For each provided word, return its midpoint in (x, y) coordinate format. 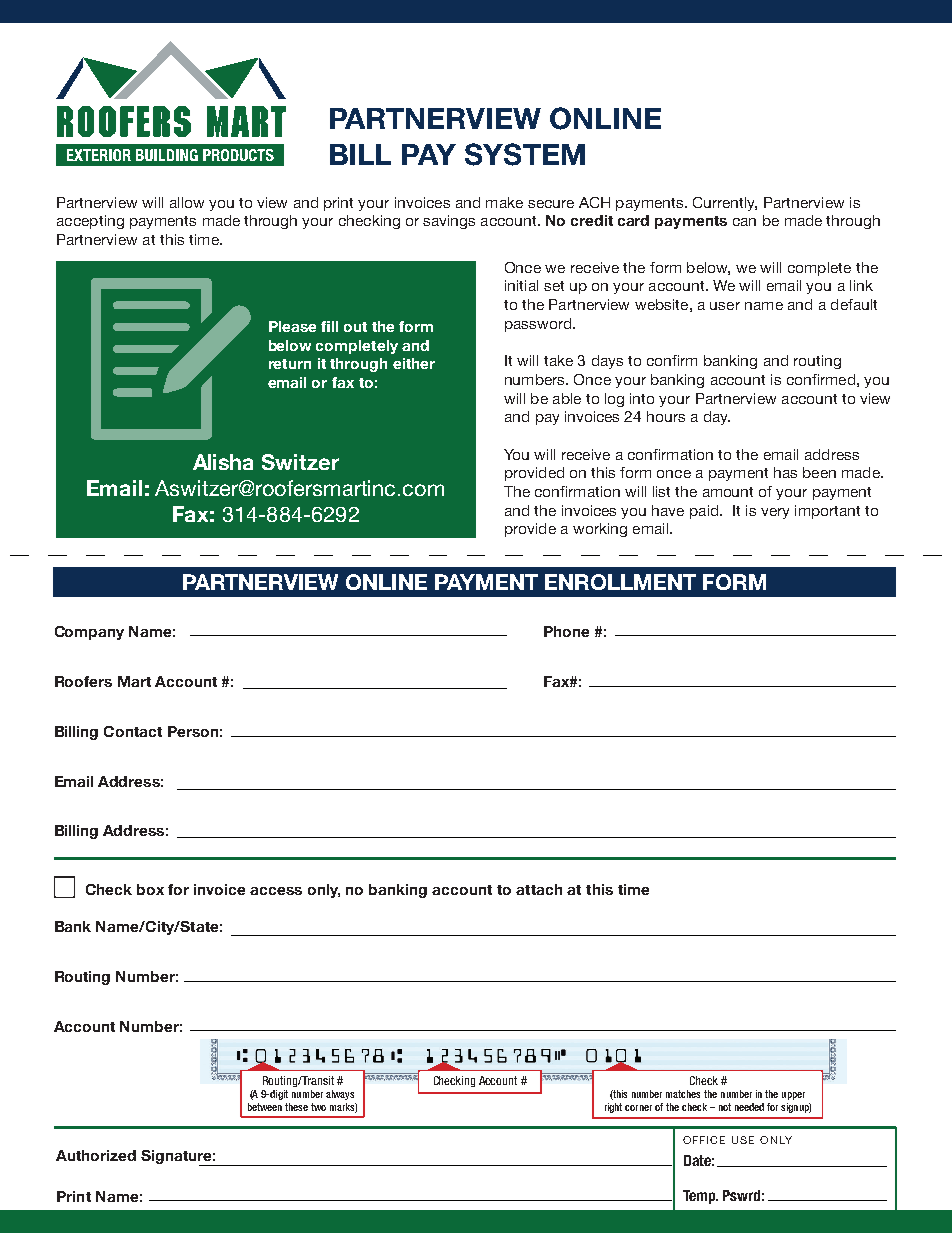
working (600, 530)
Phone (566, 631)
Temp (700, 1197)
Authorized (96, 1155)
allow (187, 202)
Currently (725, 204)
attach (539, 889)
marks (343, 1108)
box (150, 889)
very (775, 513)
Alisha (223, 462)
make (504, 202)
